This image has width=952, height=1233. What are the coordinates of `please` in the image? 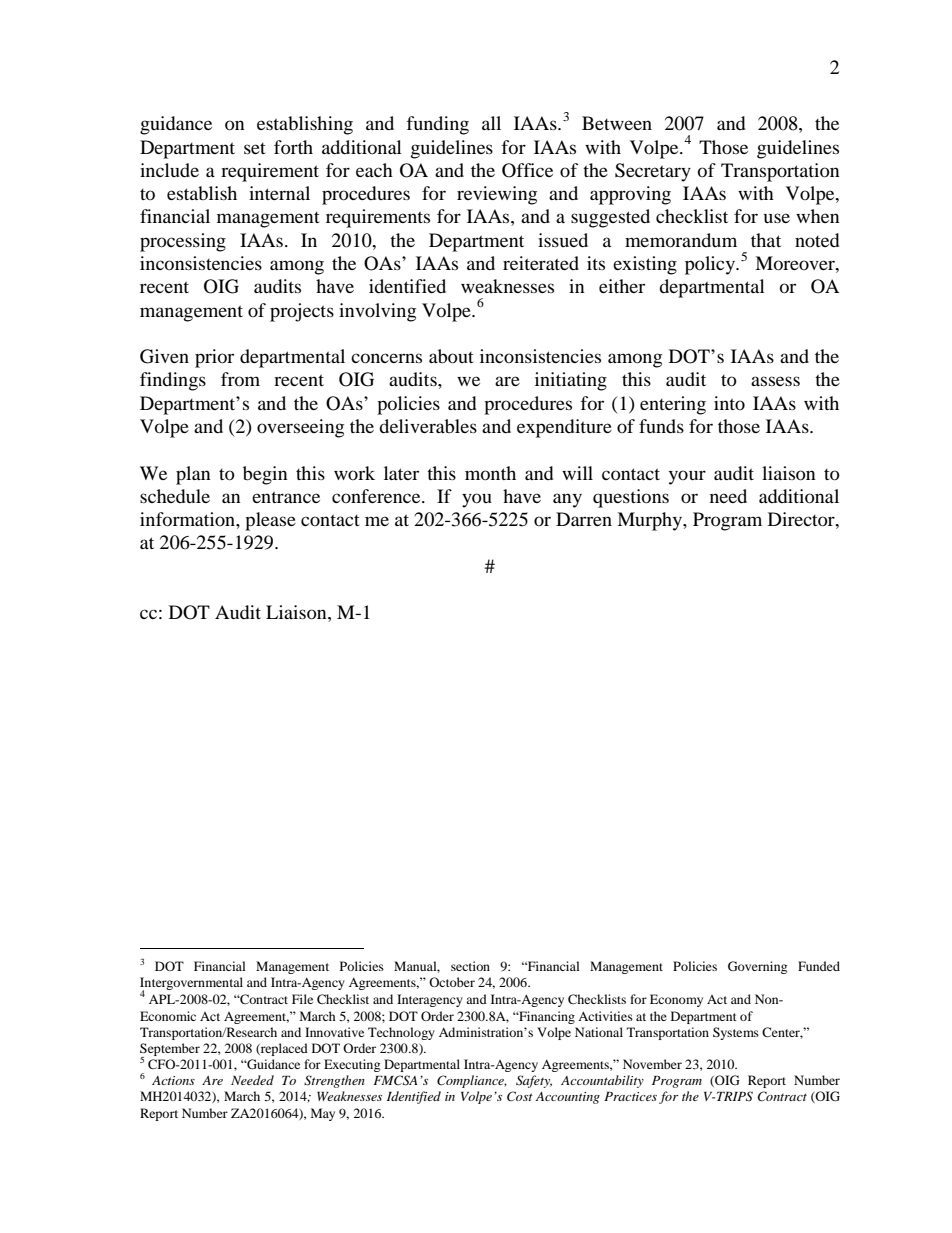 It's located at (270, 521).
